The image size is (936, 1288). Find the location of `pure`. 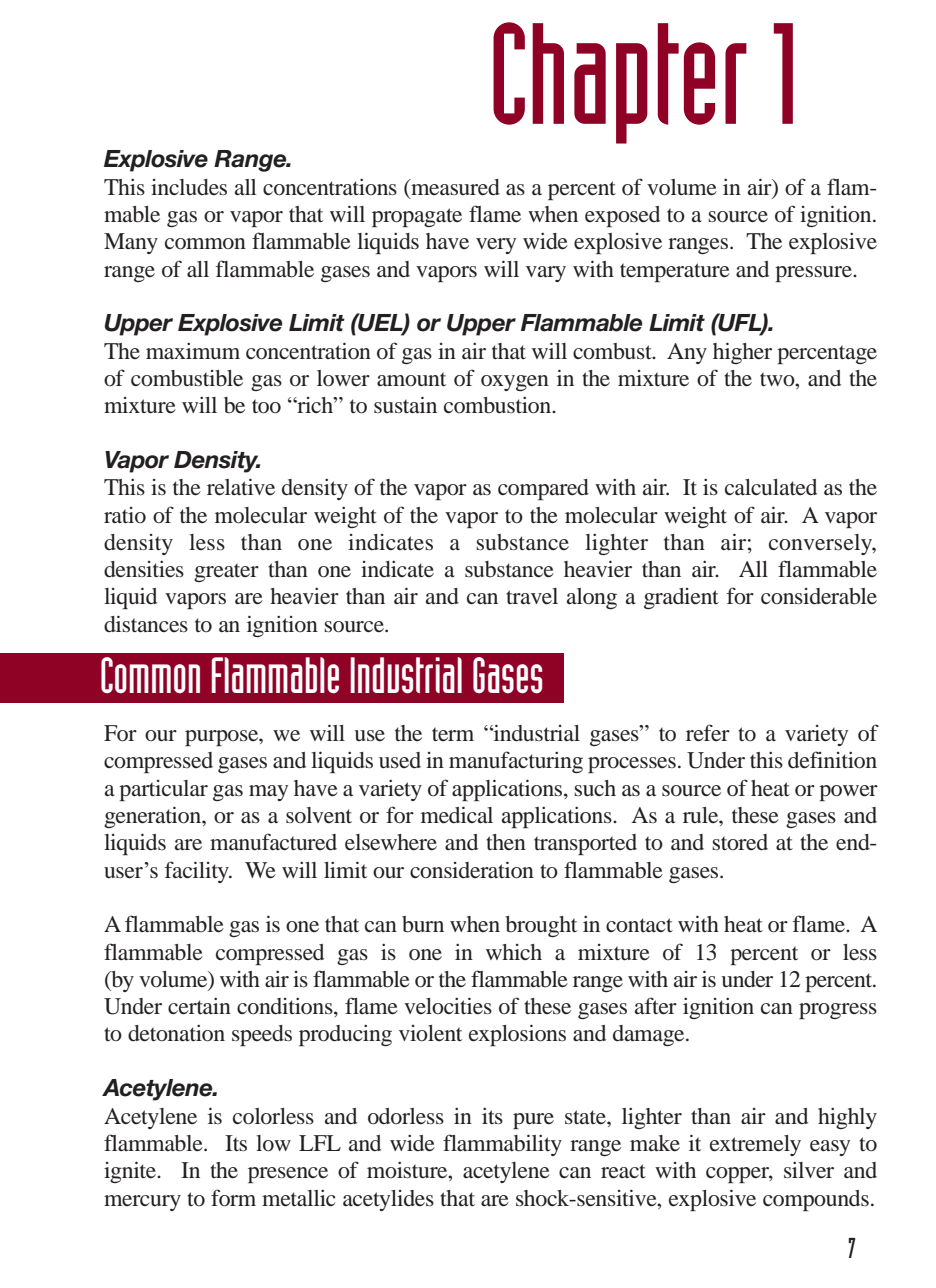

pure is located at coordinates (533, 1121).
